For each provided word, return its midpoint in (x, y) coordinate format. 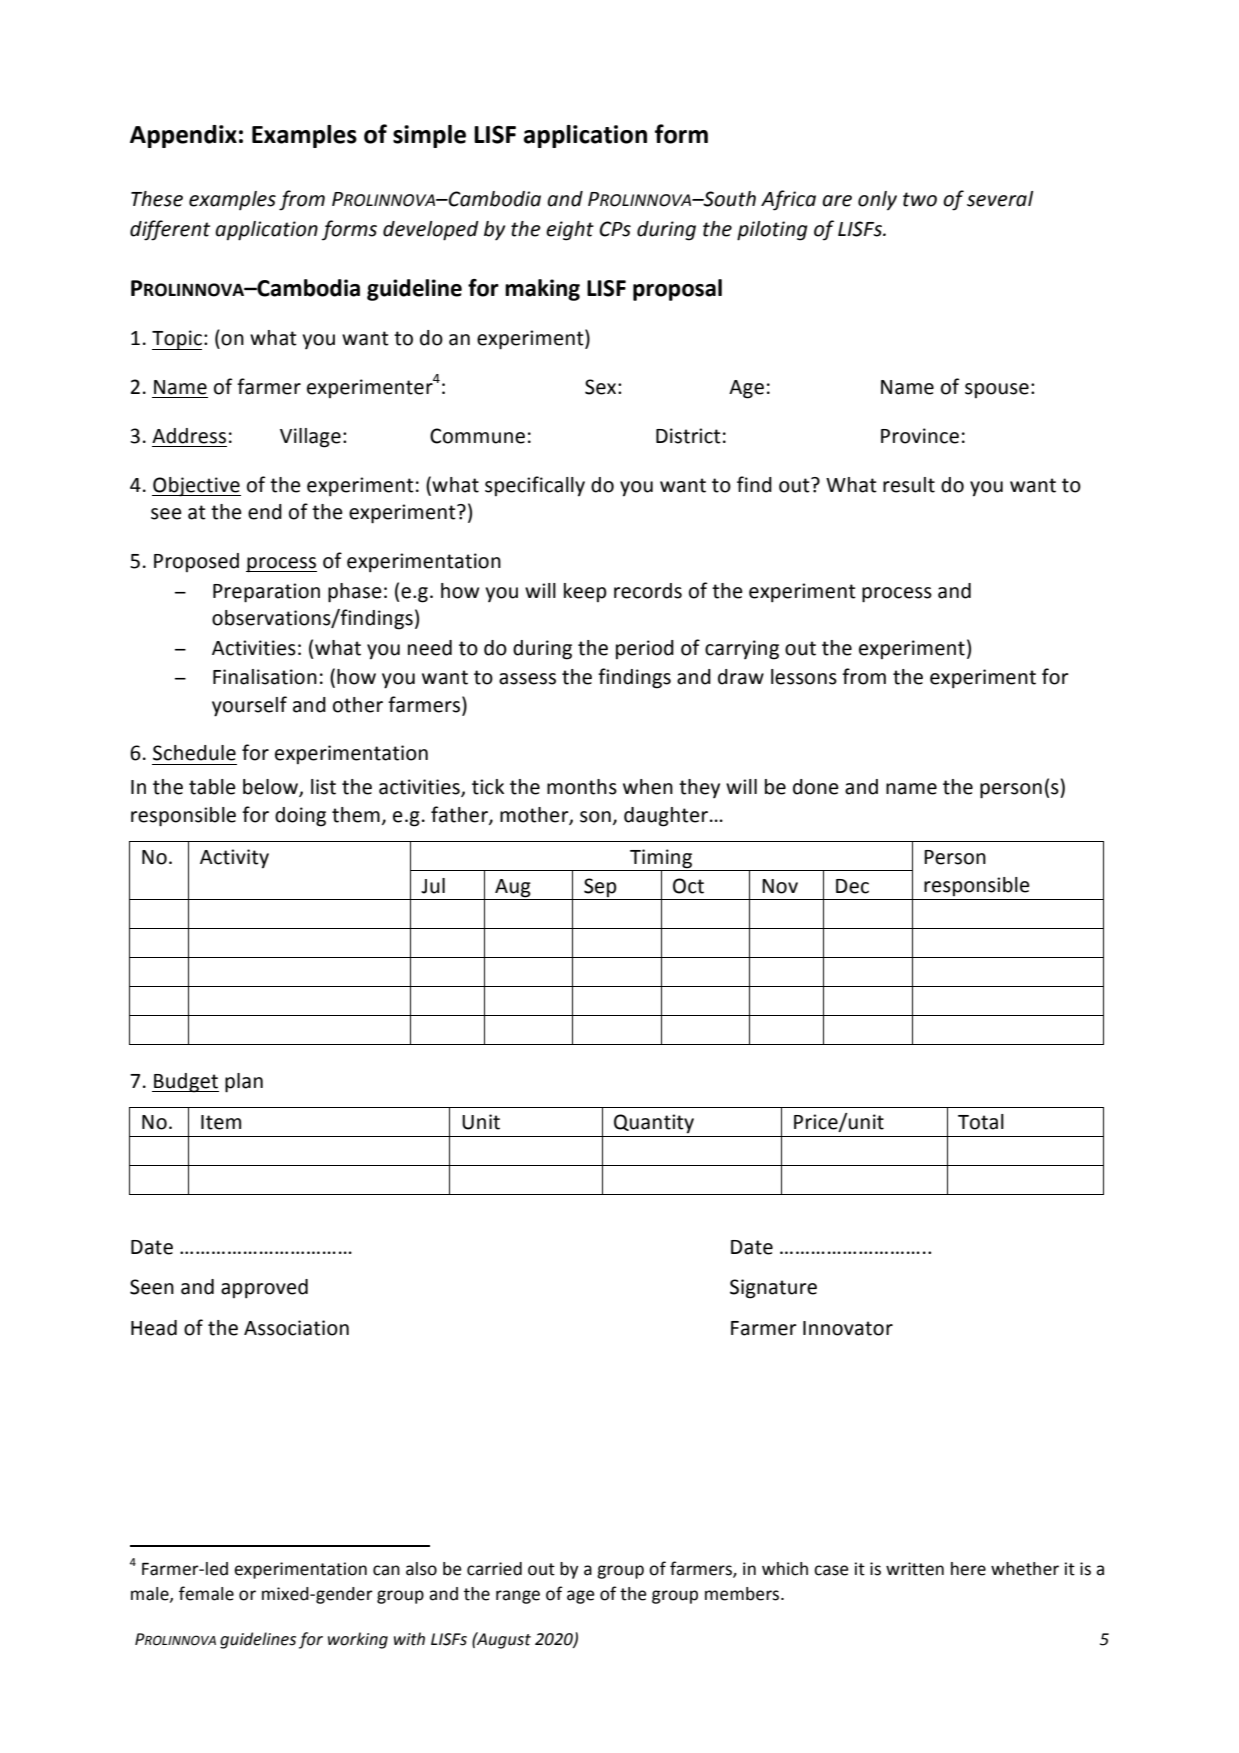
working (358, 1640)
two (920, 199)
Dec (852, 886)
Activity (234, 859)
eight (570, 231)
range (518, 1597)
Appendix (183, 136)
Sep (600, 887)
